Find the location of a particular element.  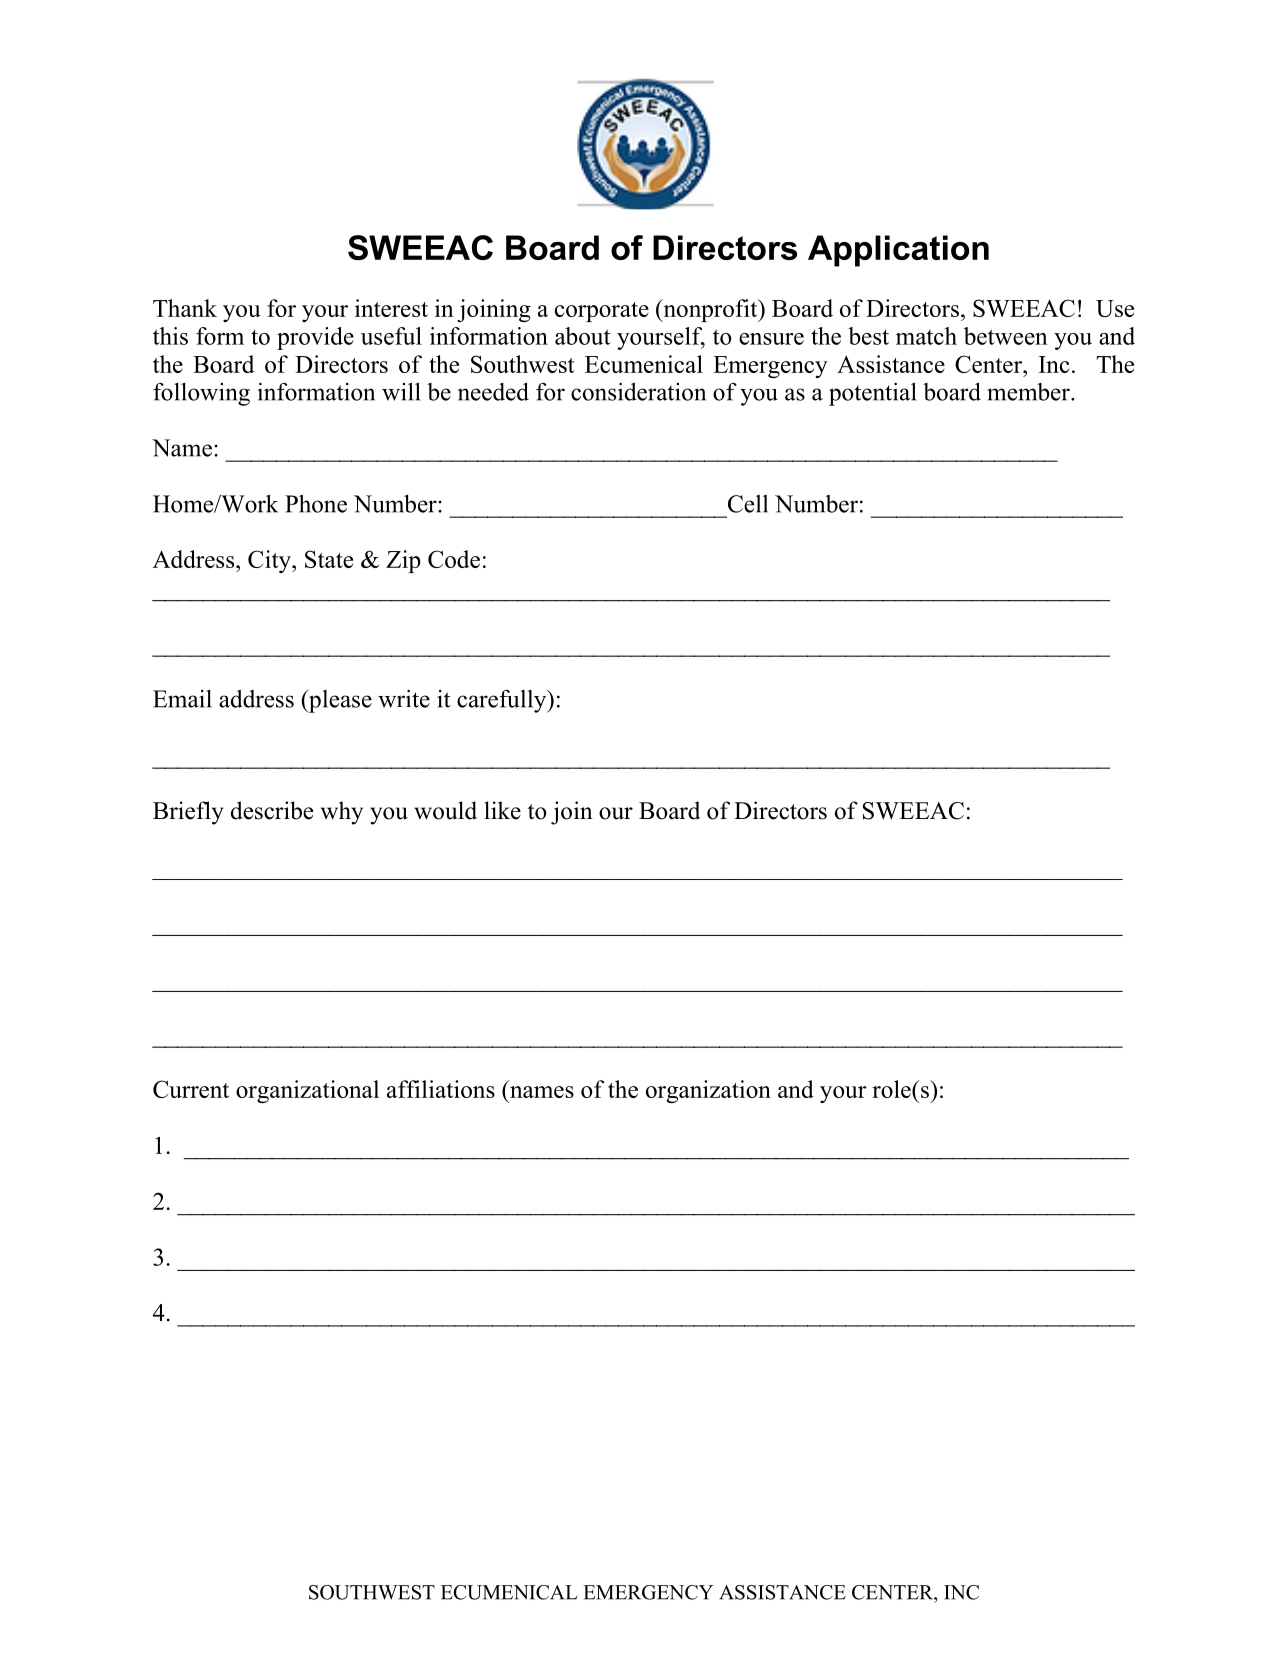

potential is located at coordinates (872, 394).
